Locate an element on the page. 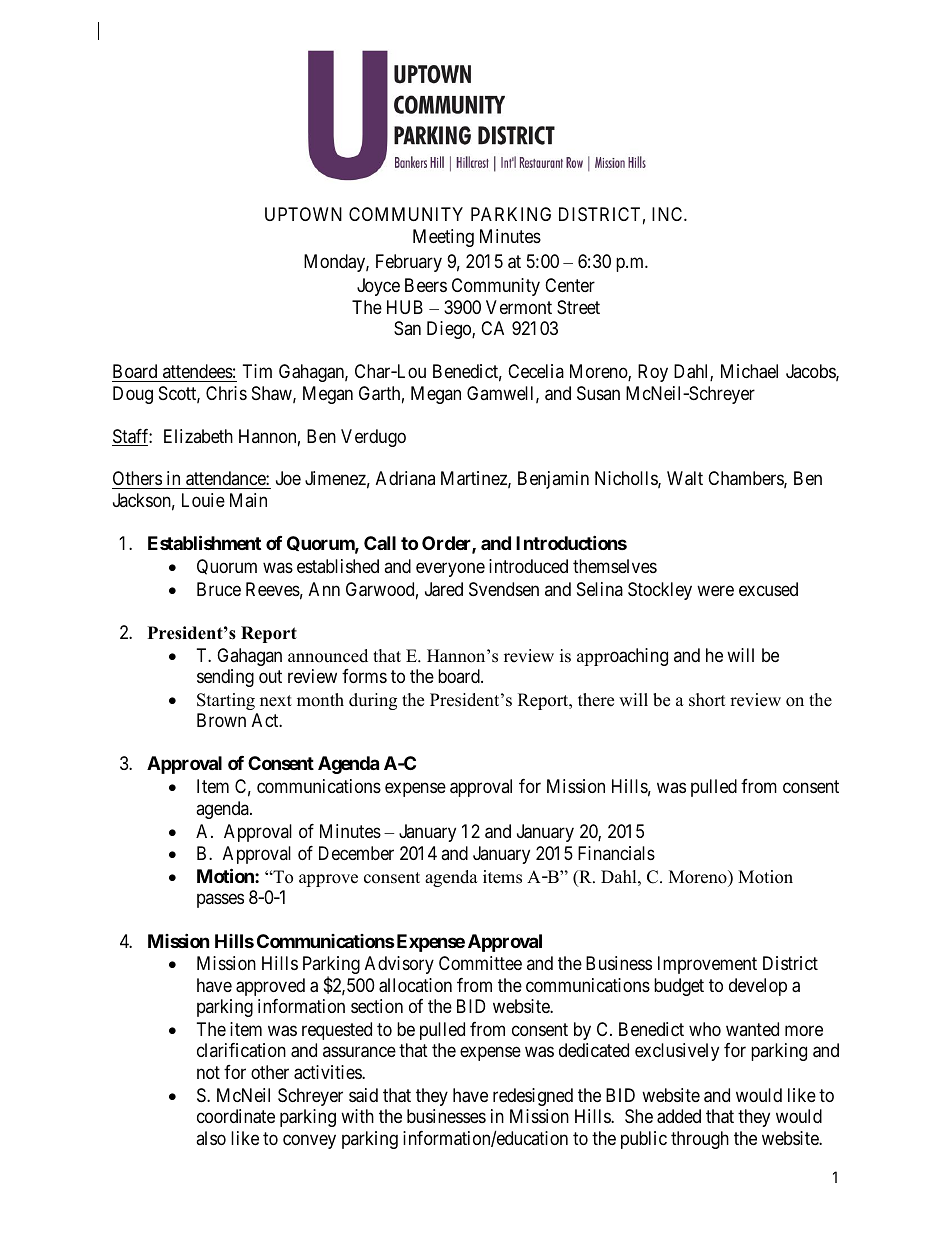 The height and width of the document is (1233, 952). added is located at coordinates (679, 1116).
